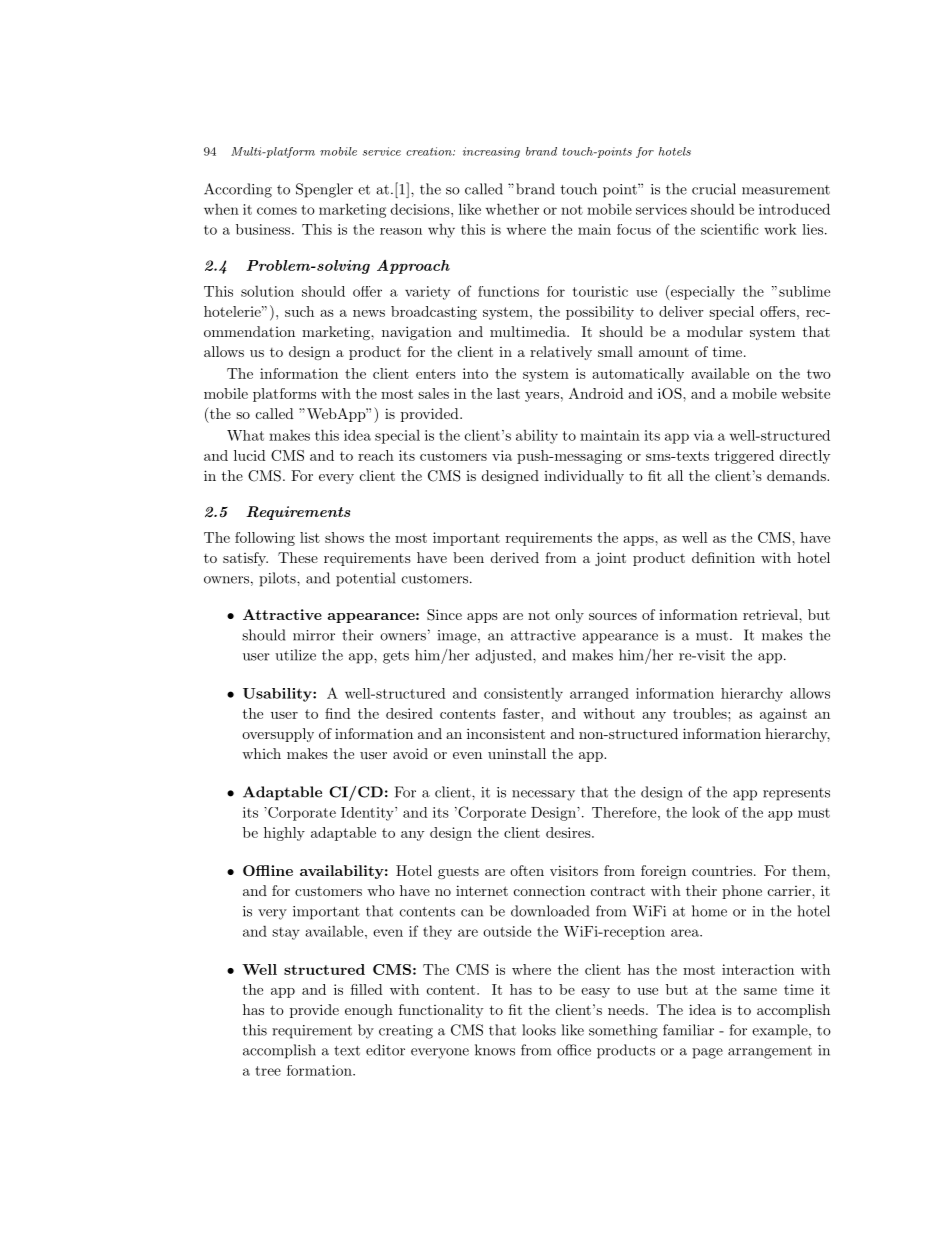  Describe the element at coordinates (770, 1052) in the image. I see `arrangement` at that location.
